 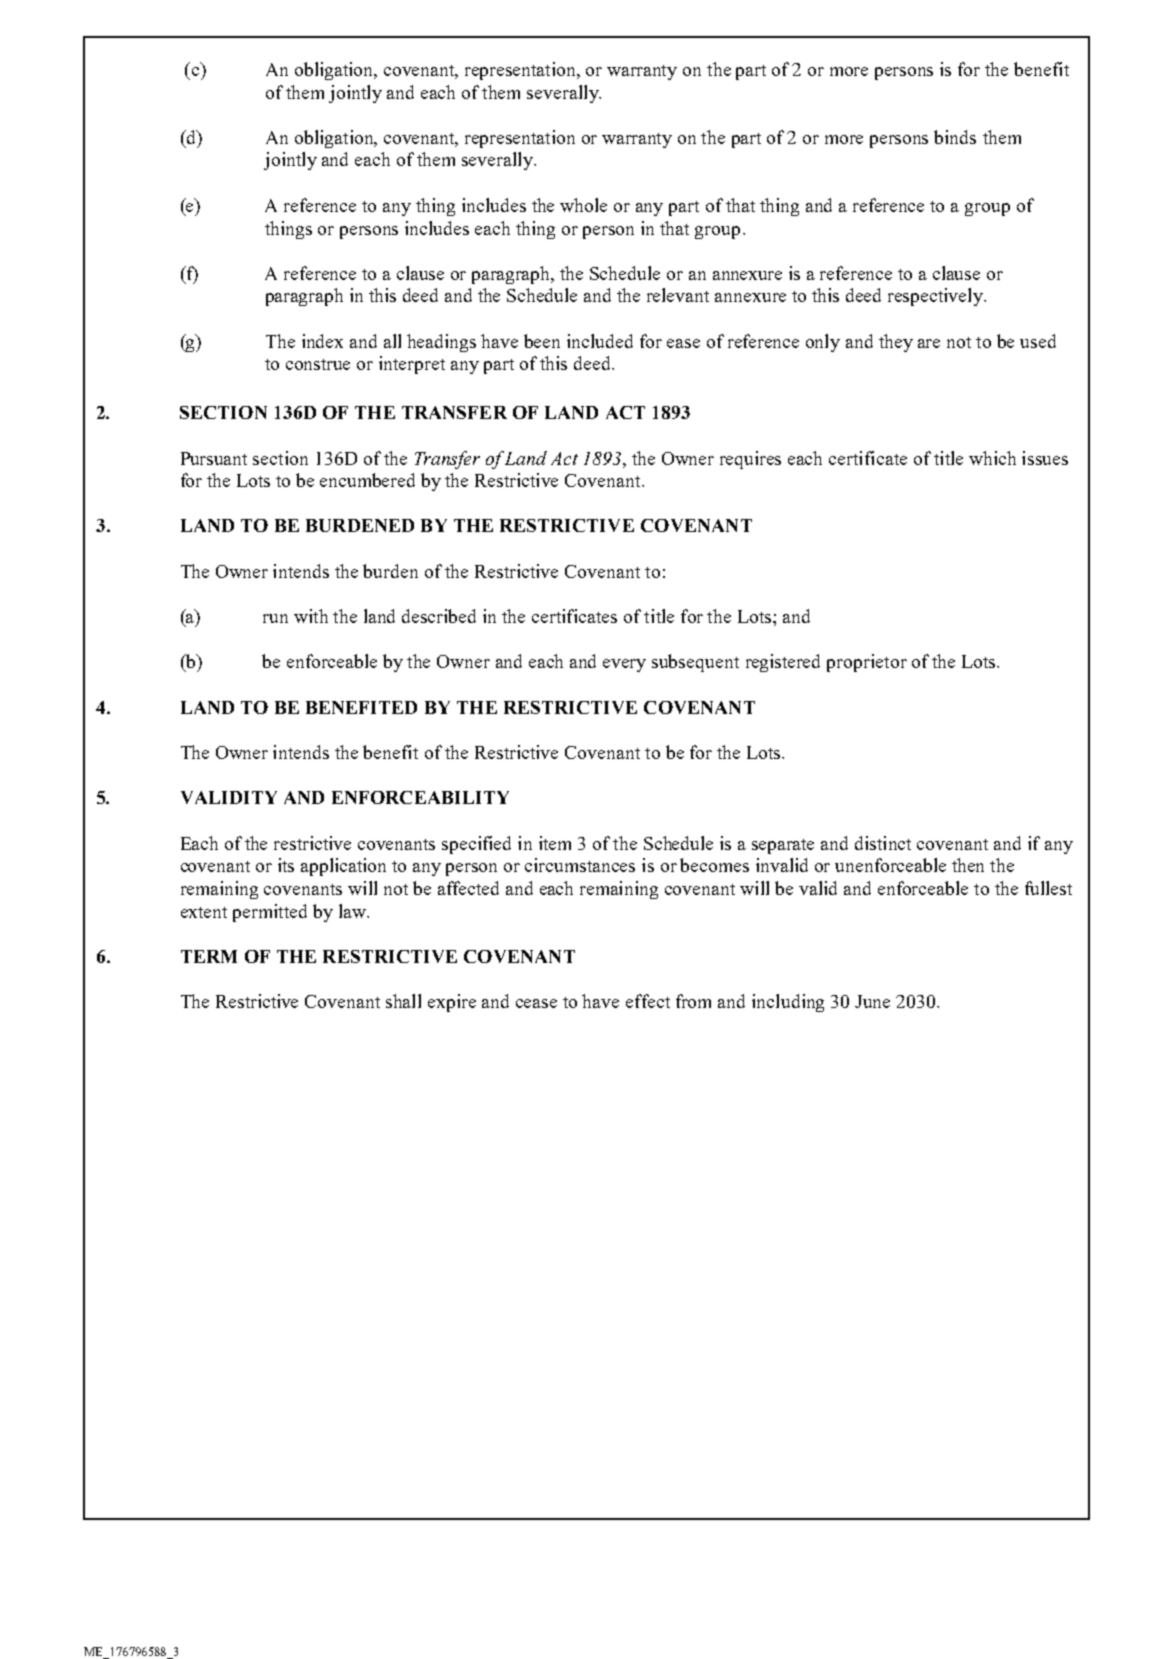 What do you see at coordinates (214, 458) in the screenshot?
I see `Pursuant` at bounding box center [214, 458].
